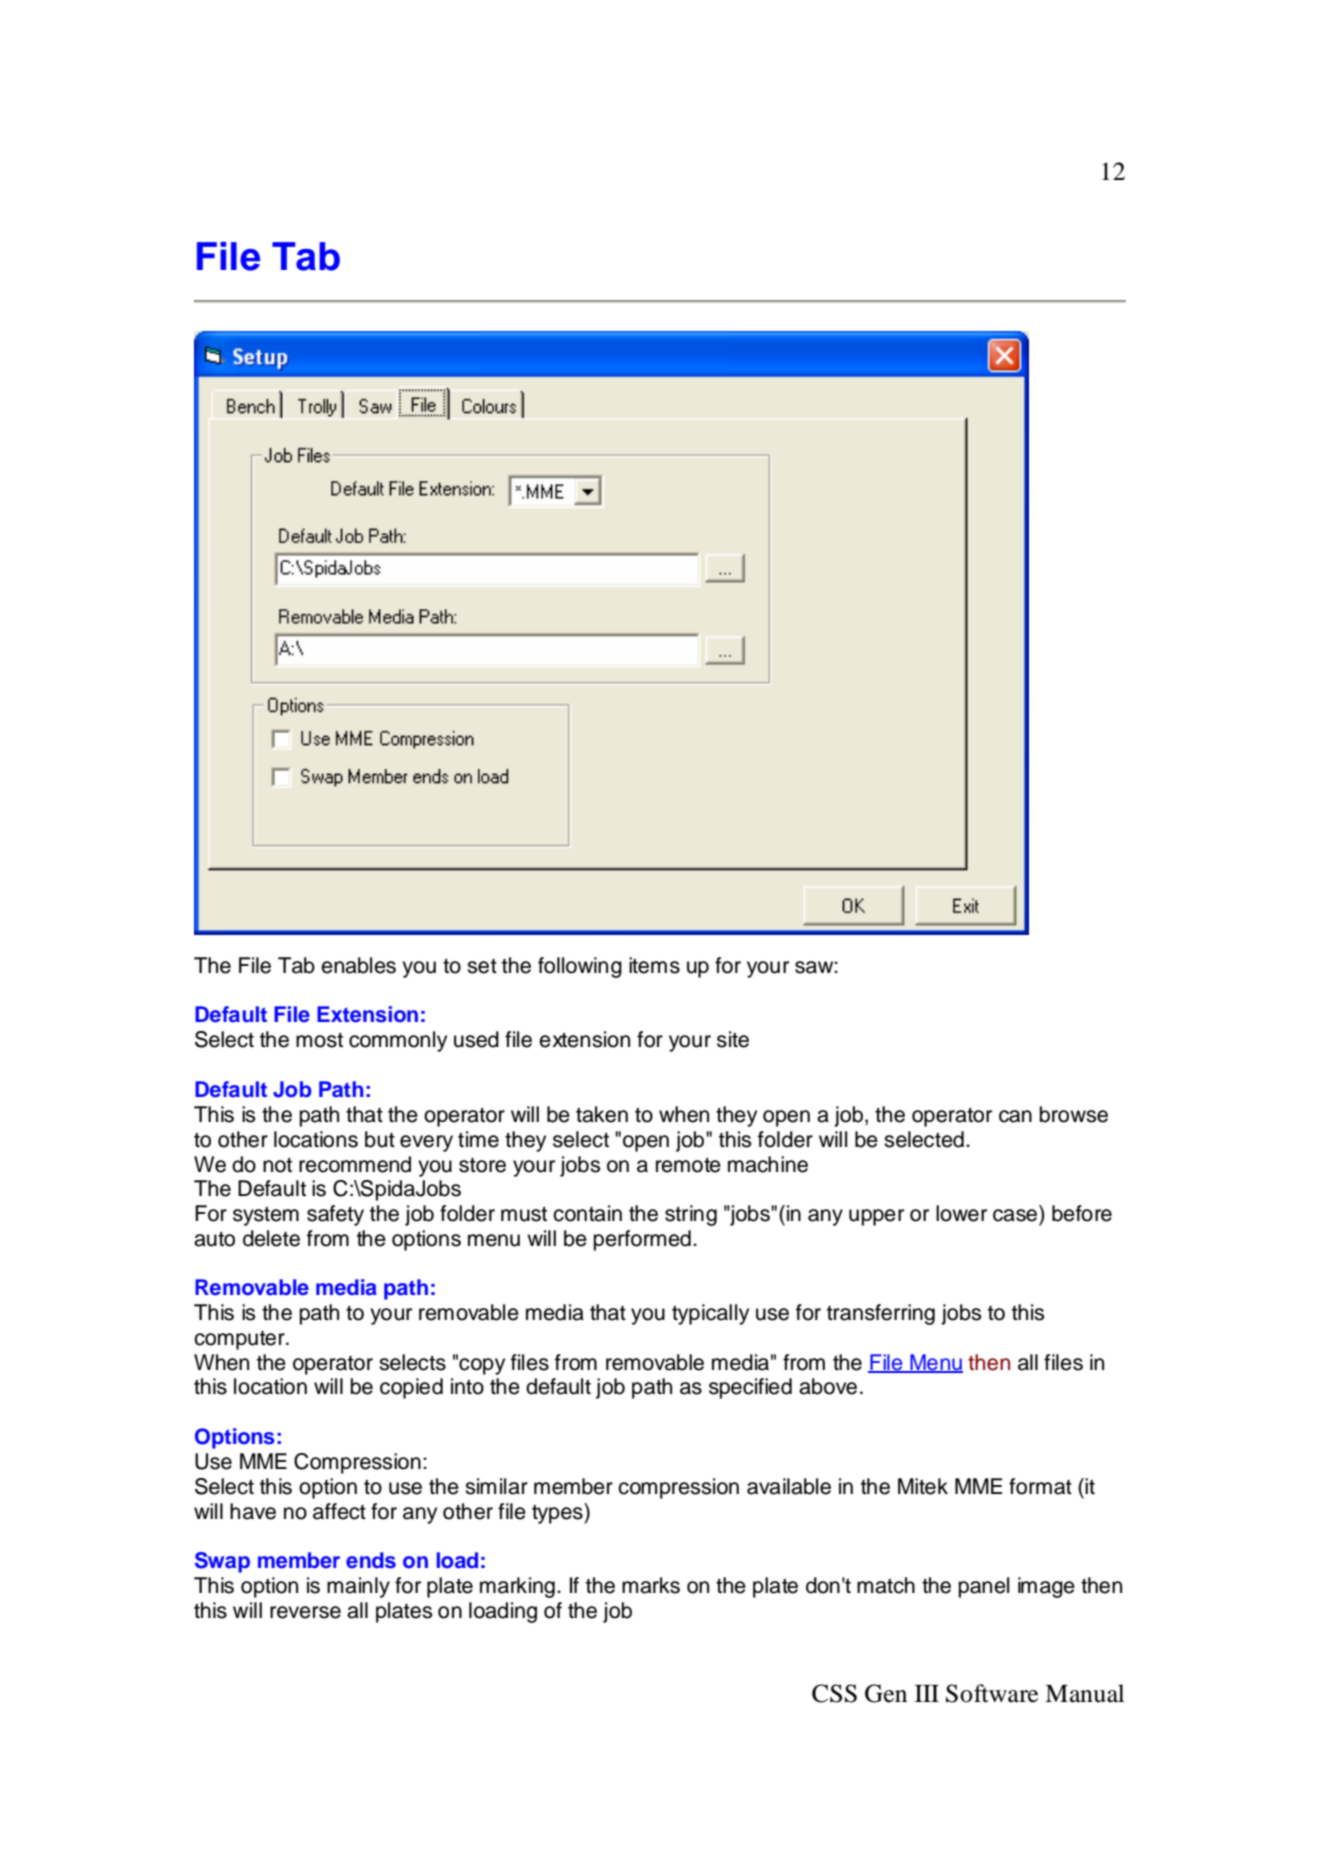 The width and height of the page is (1318, 1865). Describe the element at coordinates (733, 1039) in the page. I see `site` at that location.
